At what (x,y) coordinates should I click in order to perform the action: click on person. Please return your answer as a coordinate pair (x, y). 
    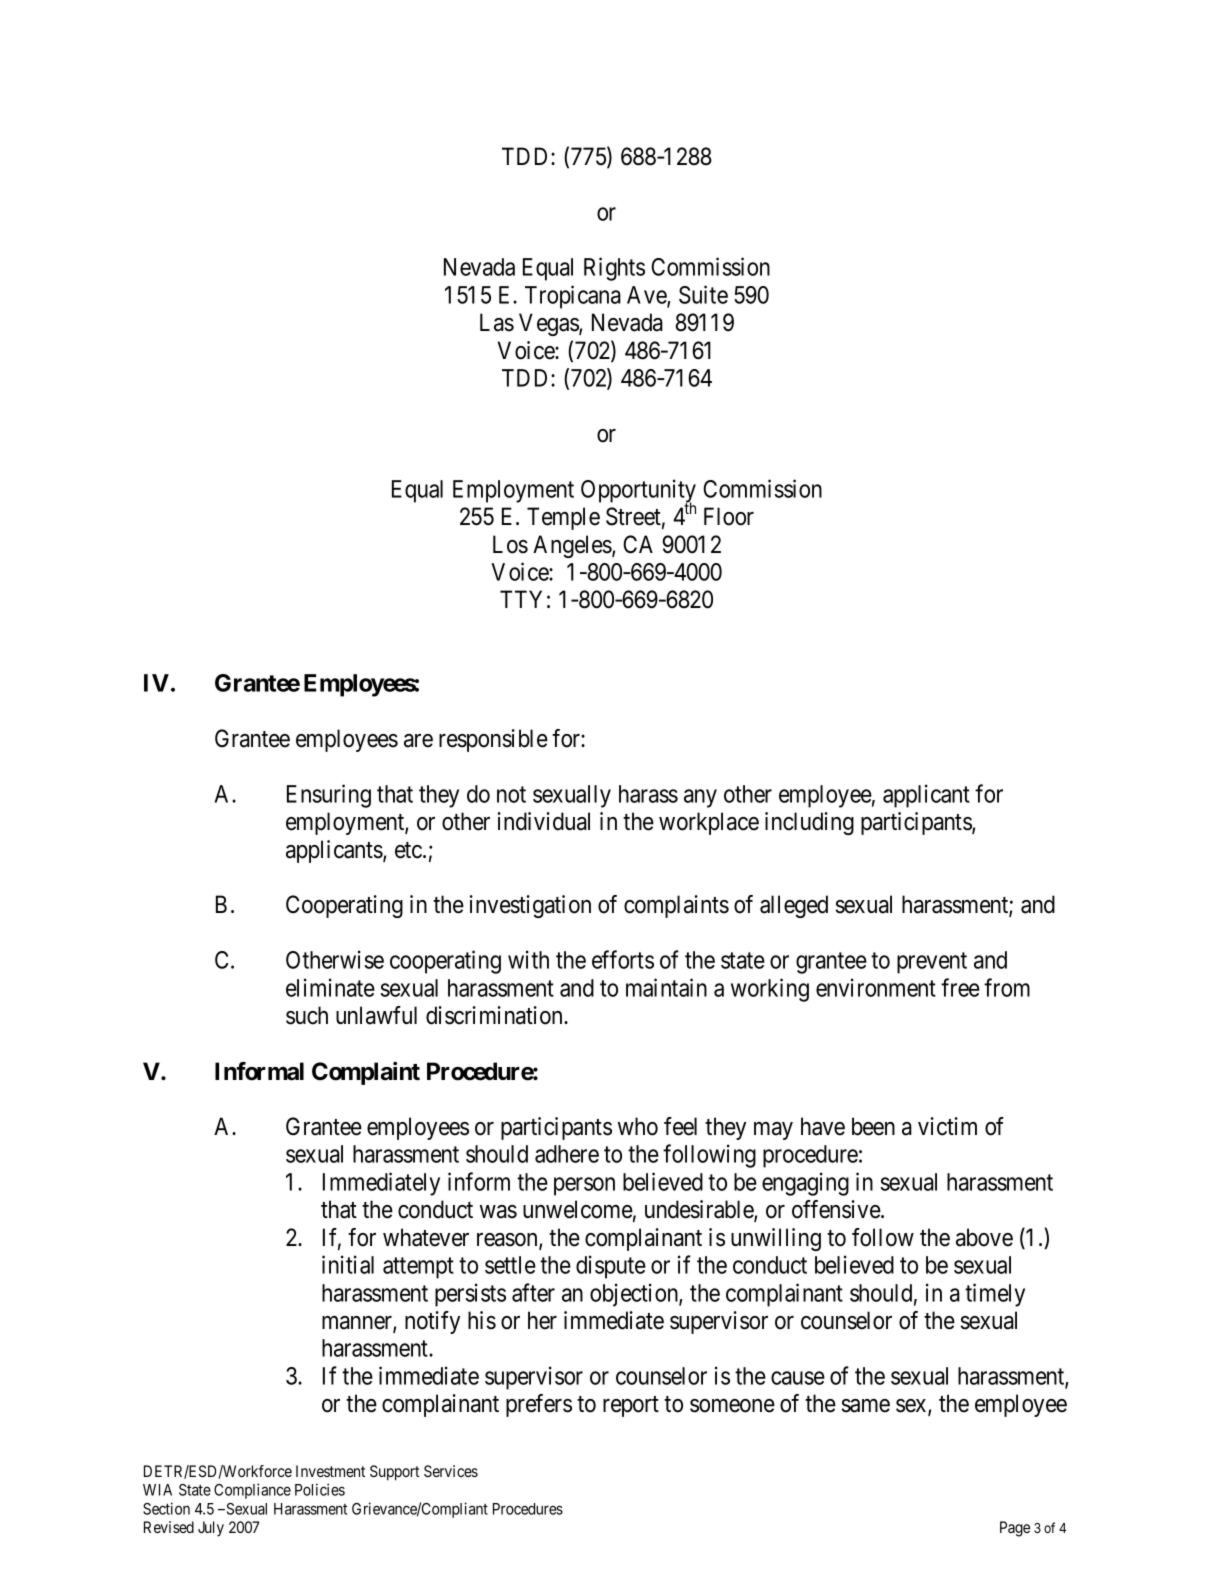
    Looking at the image, I should click on (584, 1186).
